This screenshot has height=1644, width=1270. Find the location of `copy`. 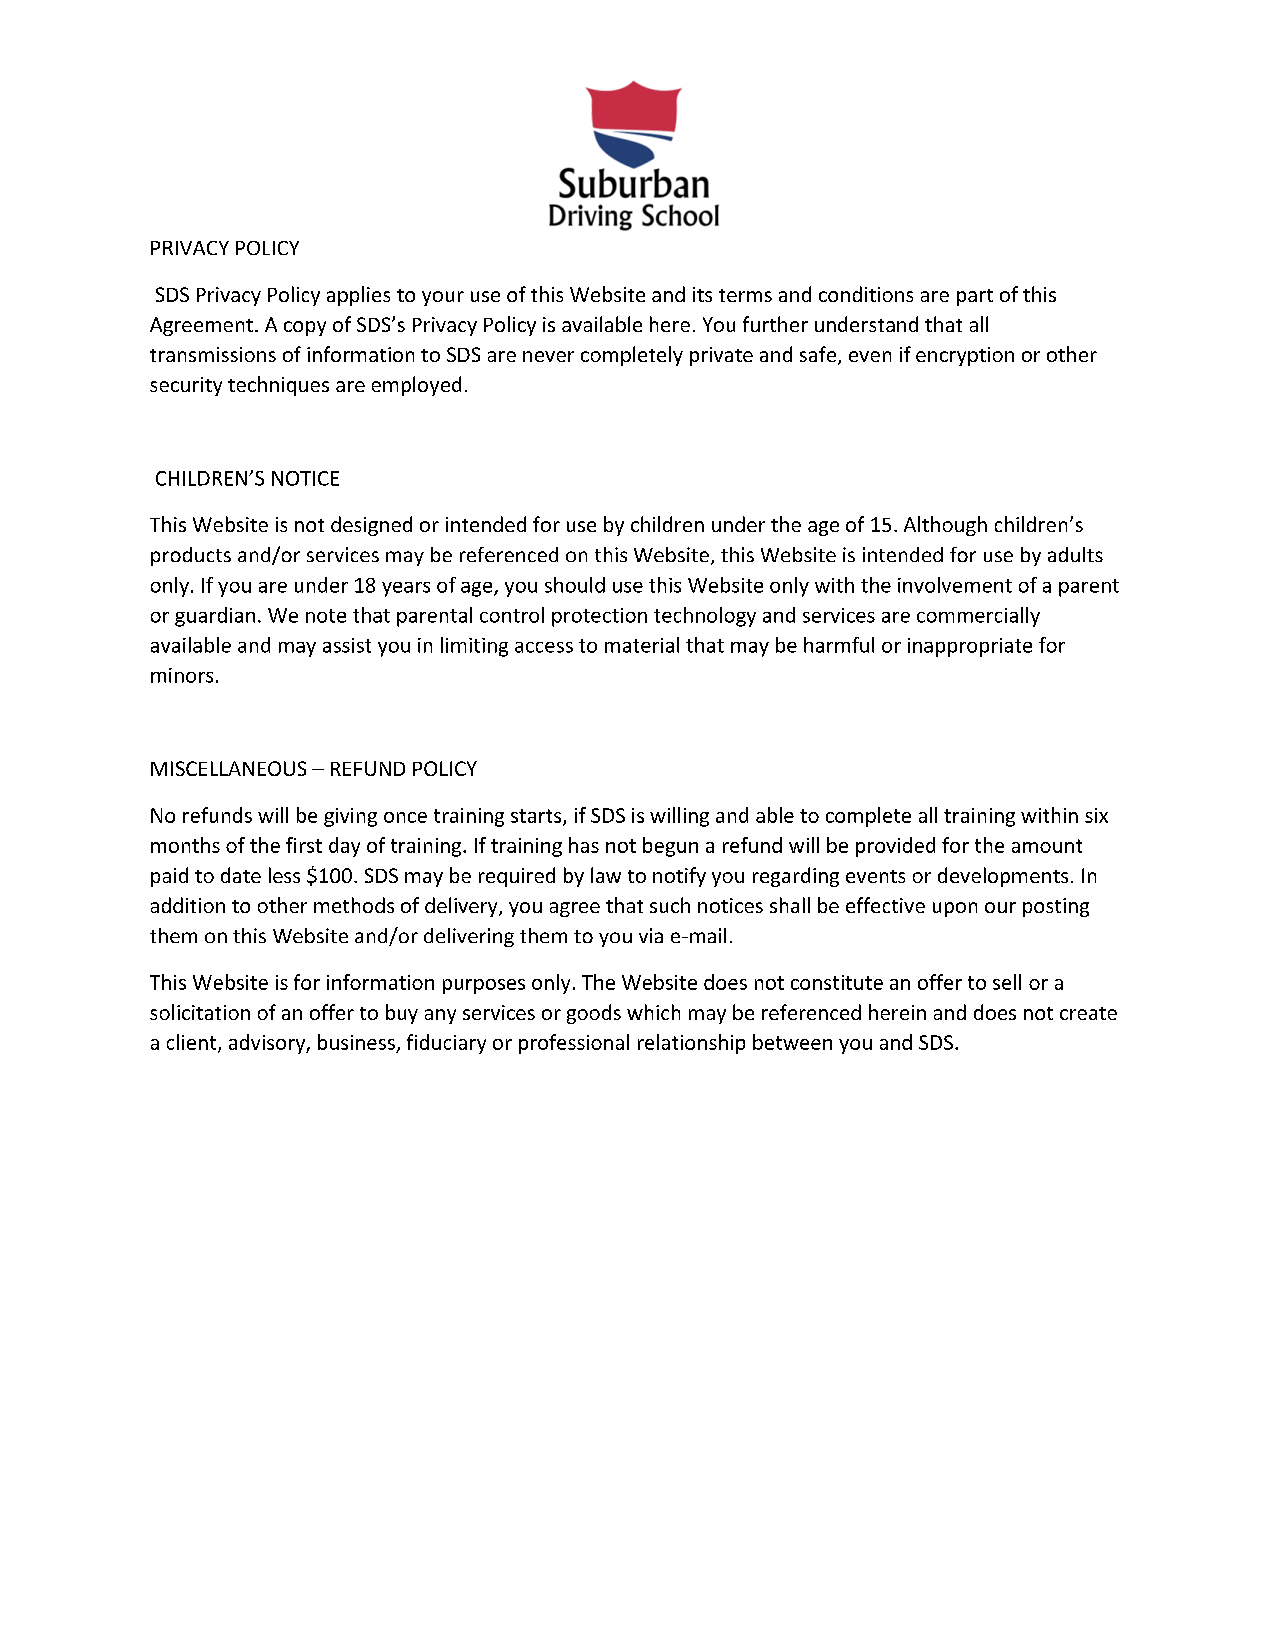

copy is located at coordinates (305, 328).
